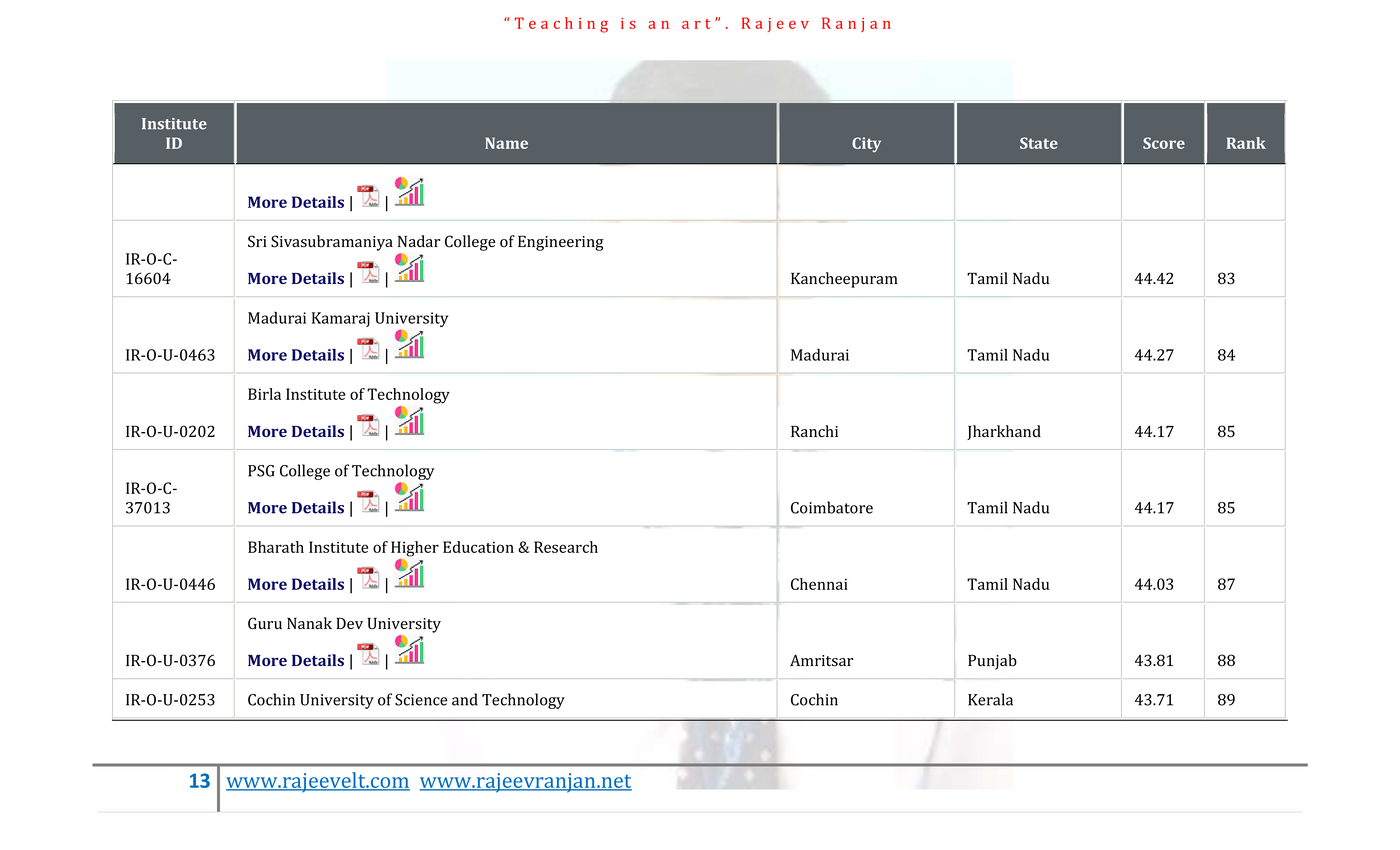 This screenshot has width=1400, height=850. What do you see at coordinates (866, 144) in the screenshot?
I see `City` at bounding box center [866, 144].
